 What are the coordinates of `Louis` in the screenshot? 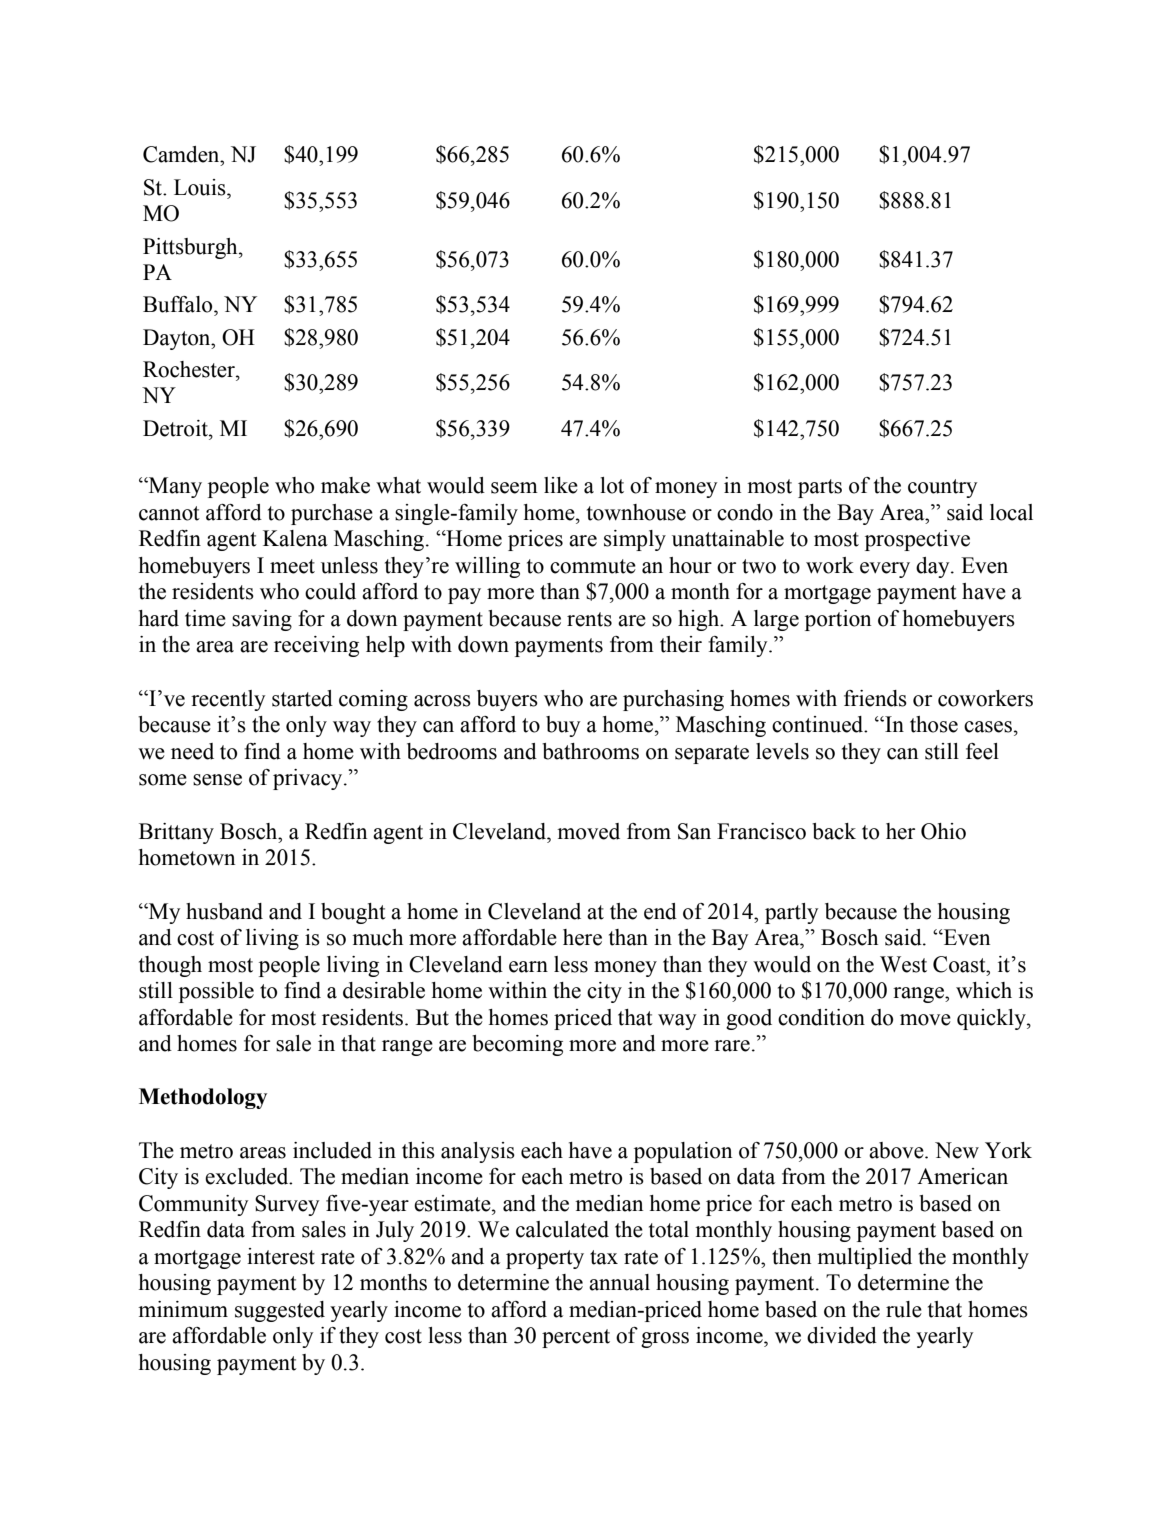 It's located at (201, 187).
